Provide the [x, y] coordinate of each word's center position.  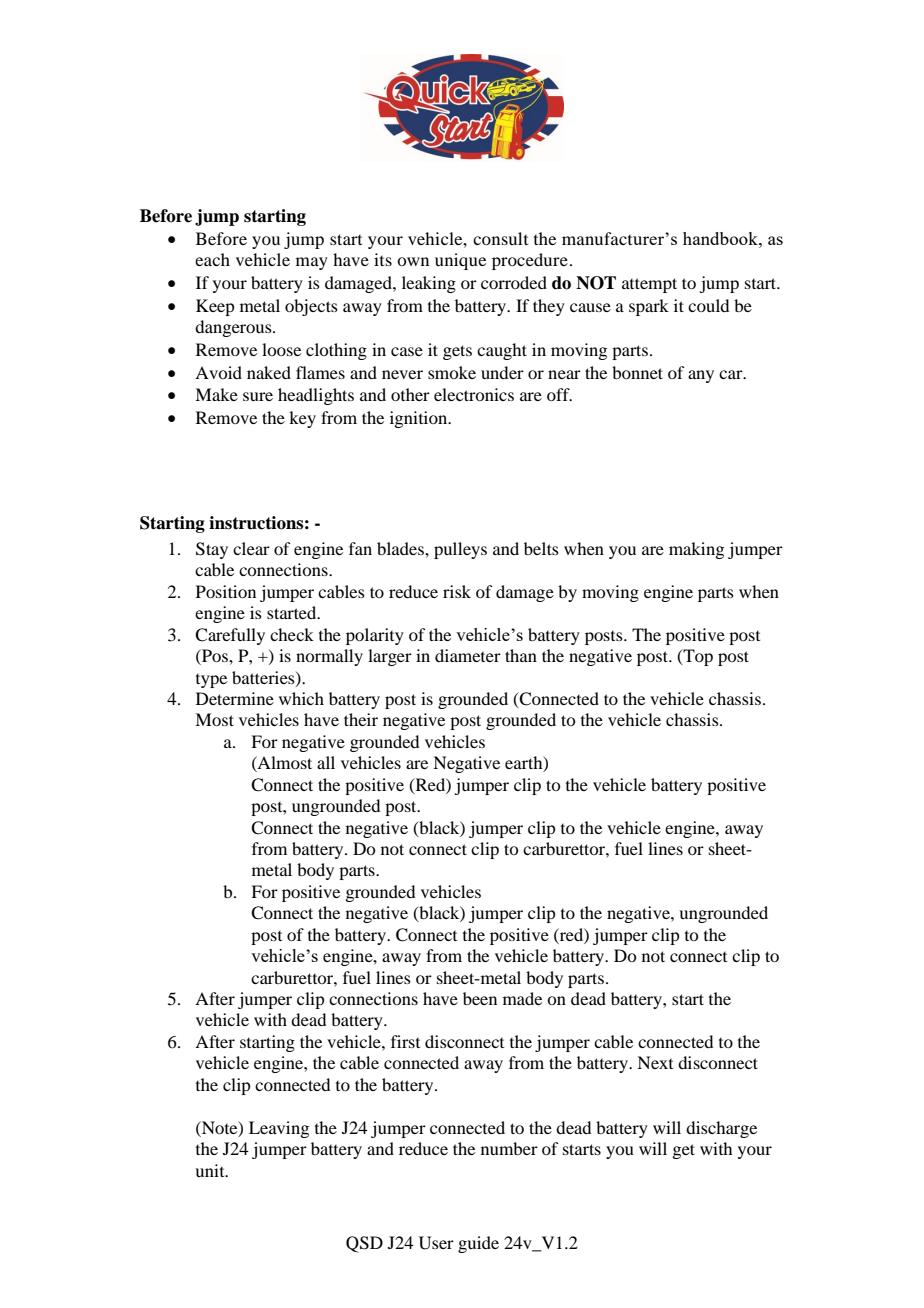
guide [478, 1244]
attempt [649, 285]
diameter [468, 655]
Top [697, 657]
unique [460, 261]
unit [211, 1170]
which [301, 698]
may [312, 263]
